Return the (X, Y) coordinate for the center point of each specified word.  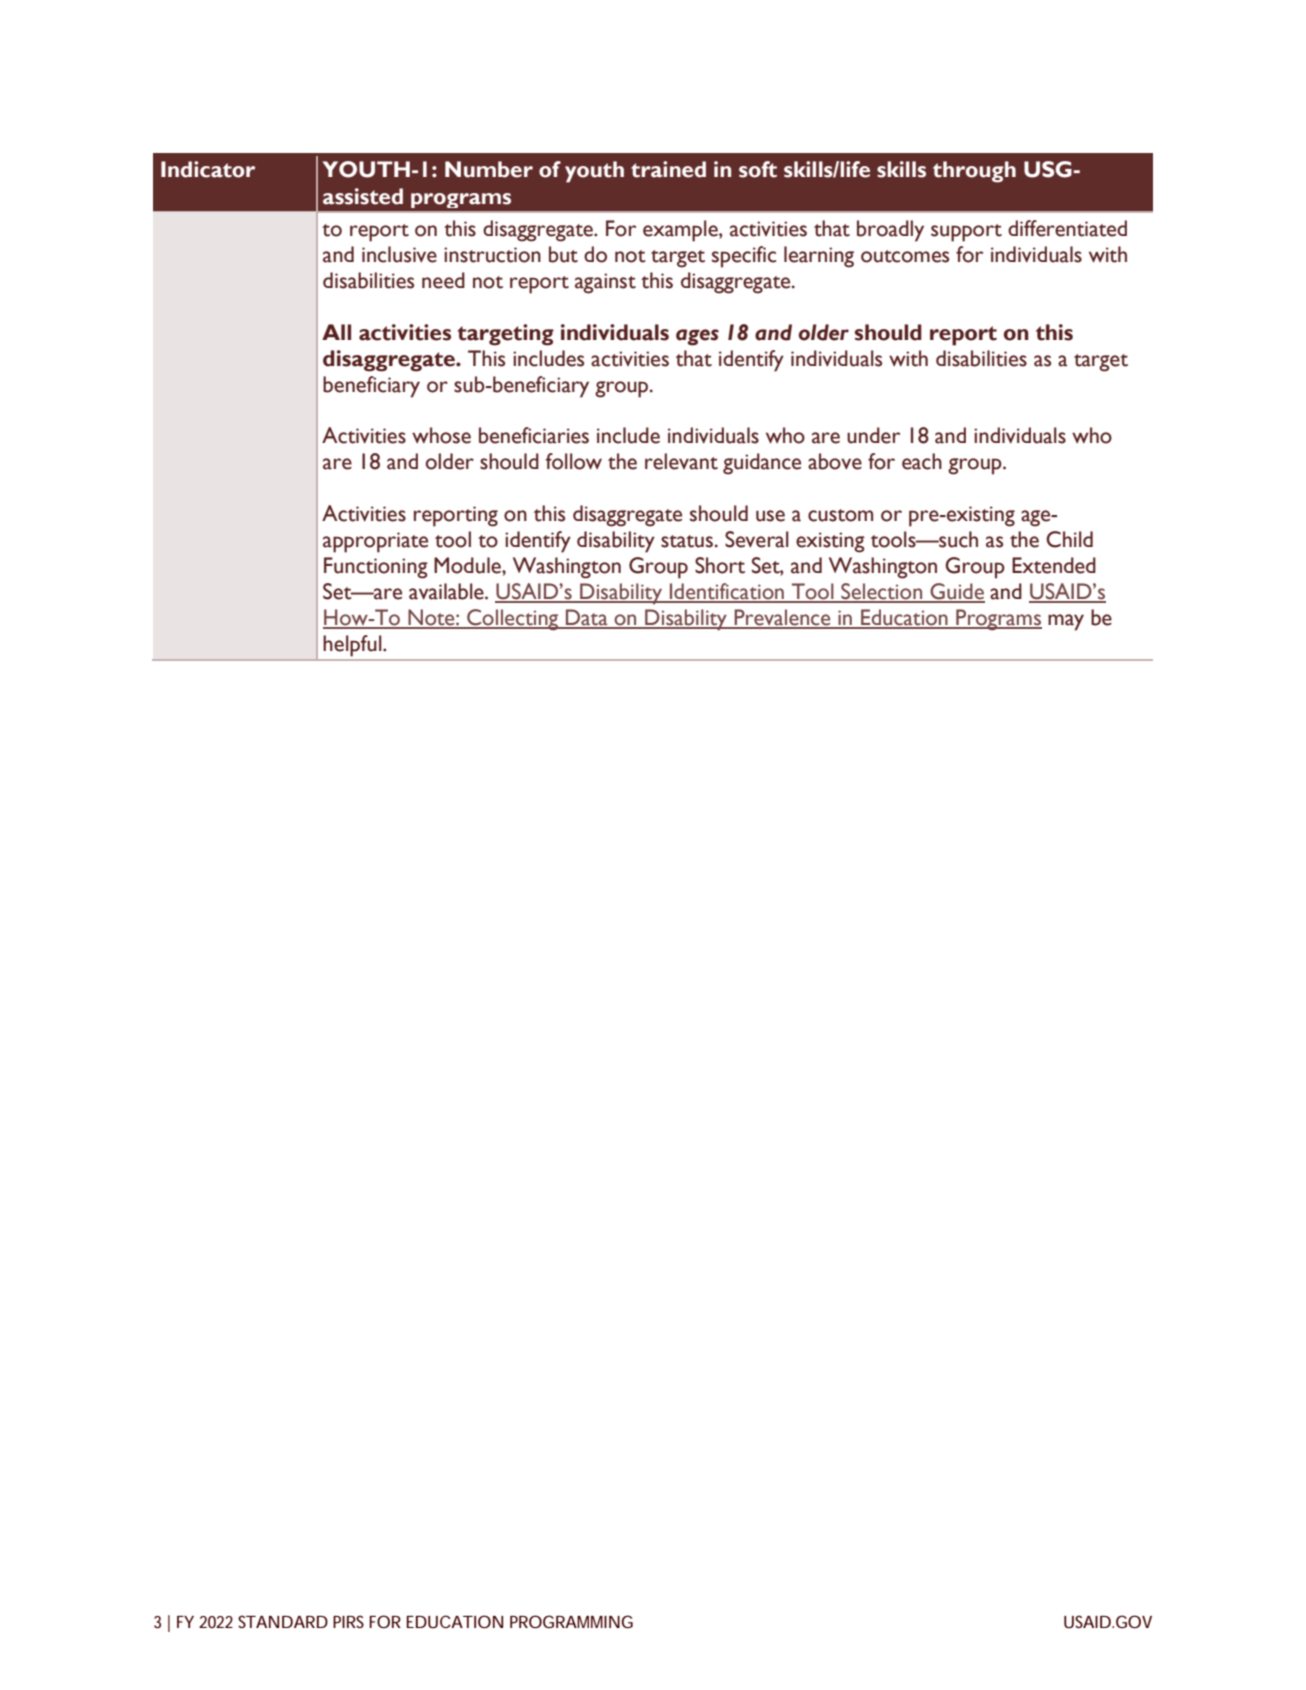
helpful (354, 645)
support (966, 233)
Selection (881, 592)
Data (586, 618)
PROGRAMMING (571, 1621)
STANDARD (283, 1621)
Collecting (512, 620)
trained (668, 169)
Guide (956, 592)
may (1066, 622)
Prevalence (782, 618)
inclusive (399, 254)
